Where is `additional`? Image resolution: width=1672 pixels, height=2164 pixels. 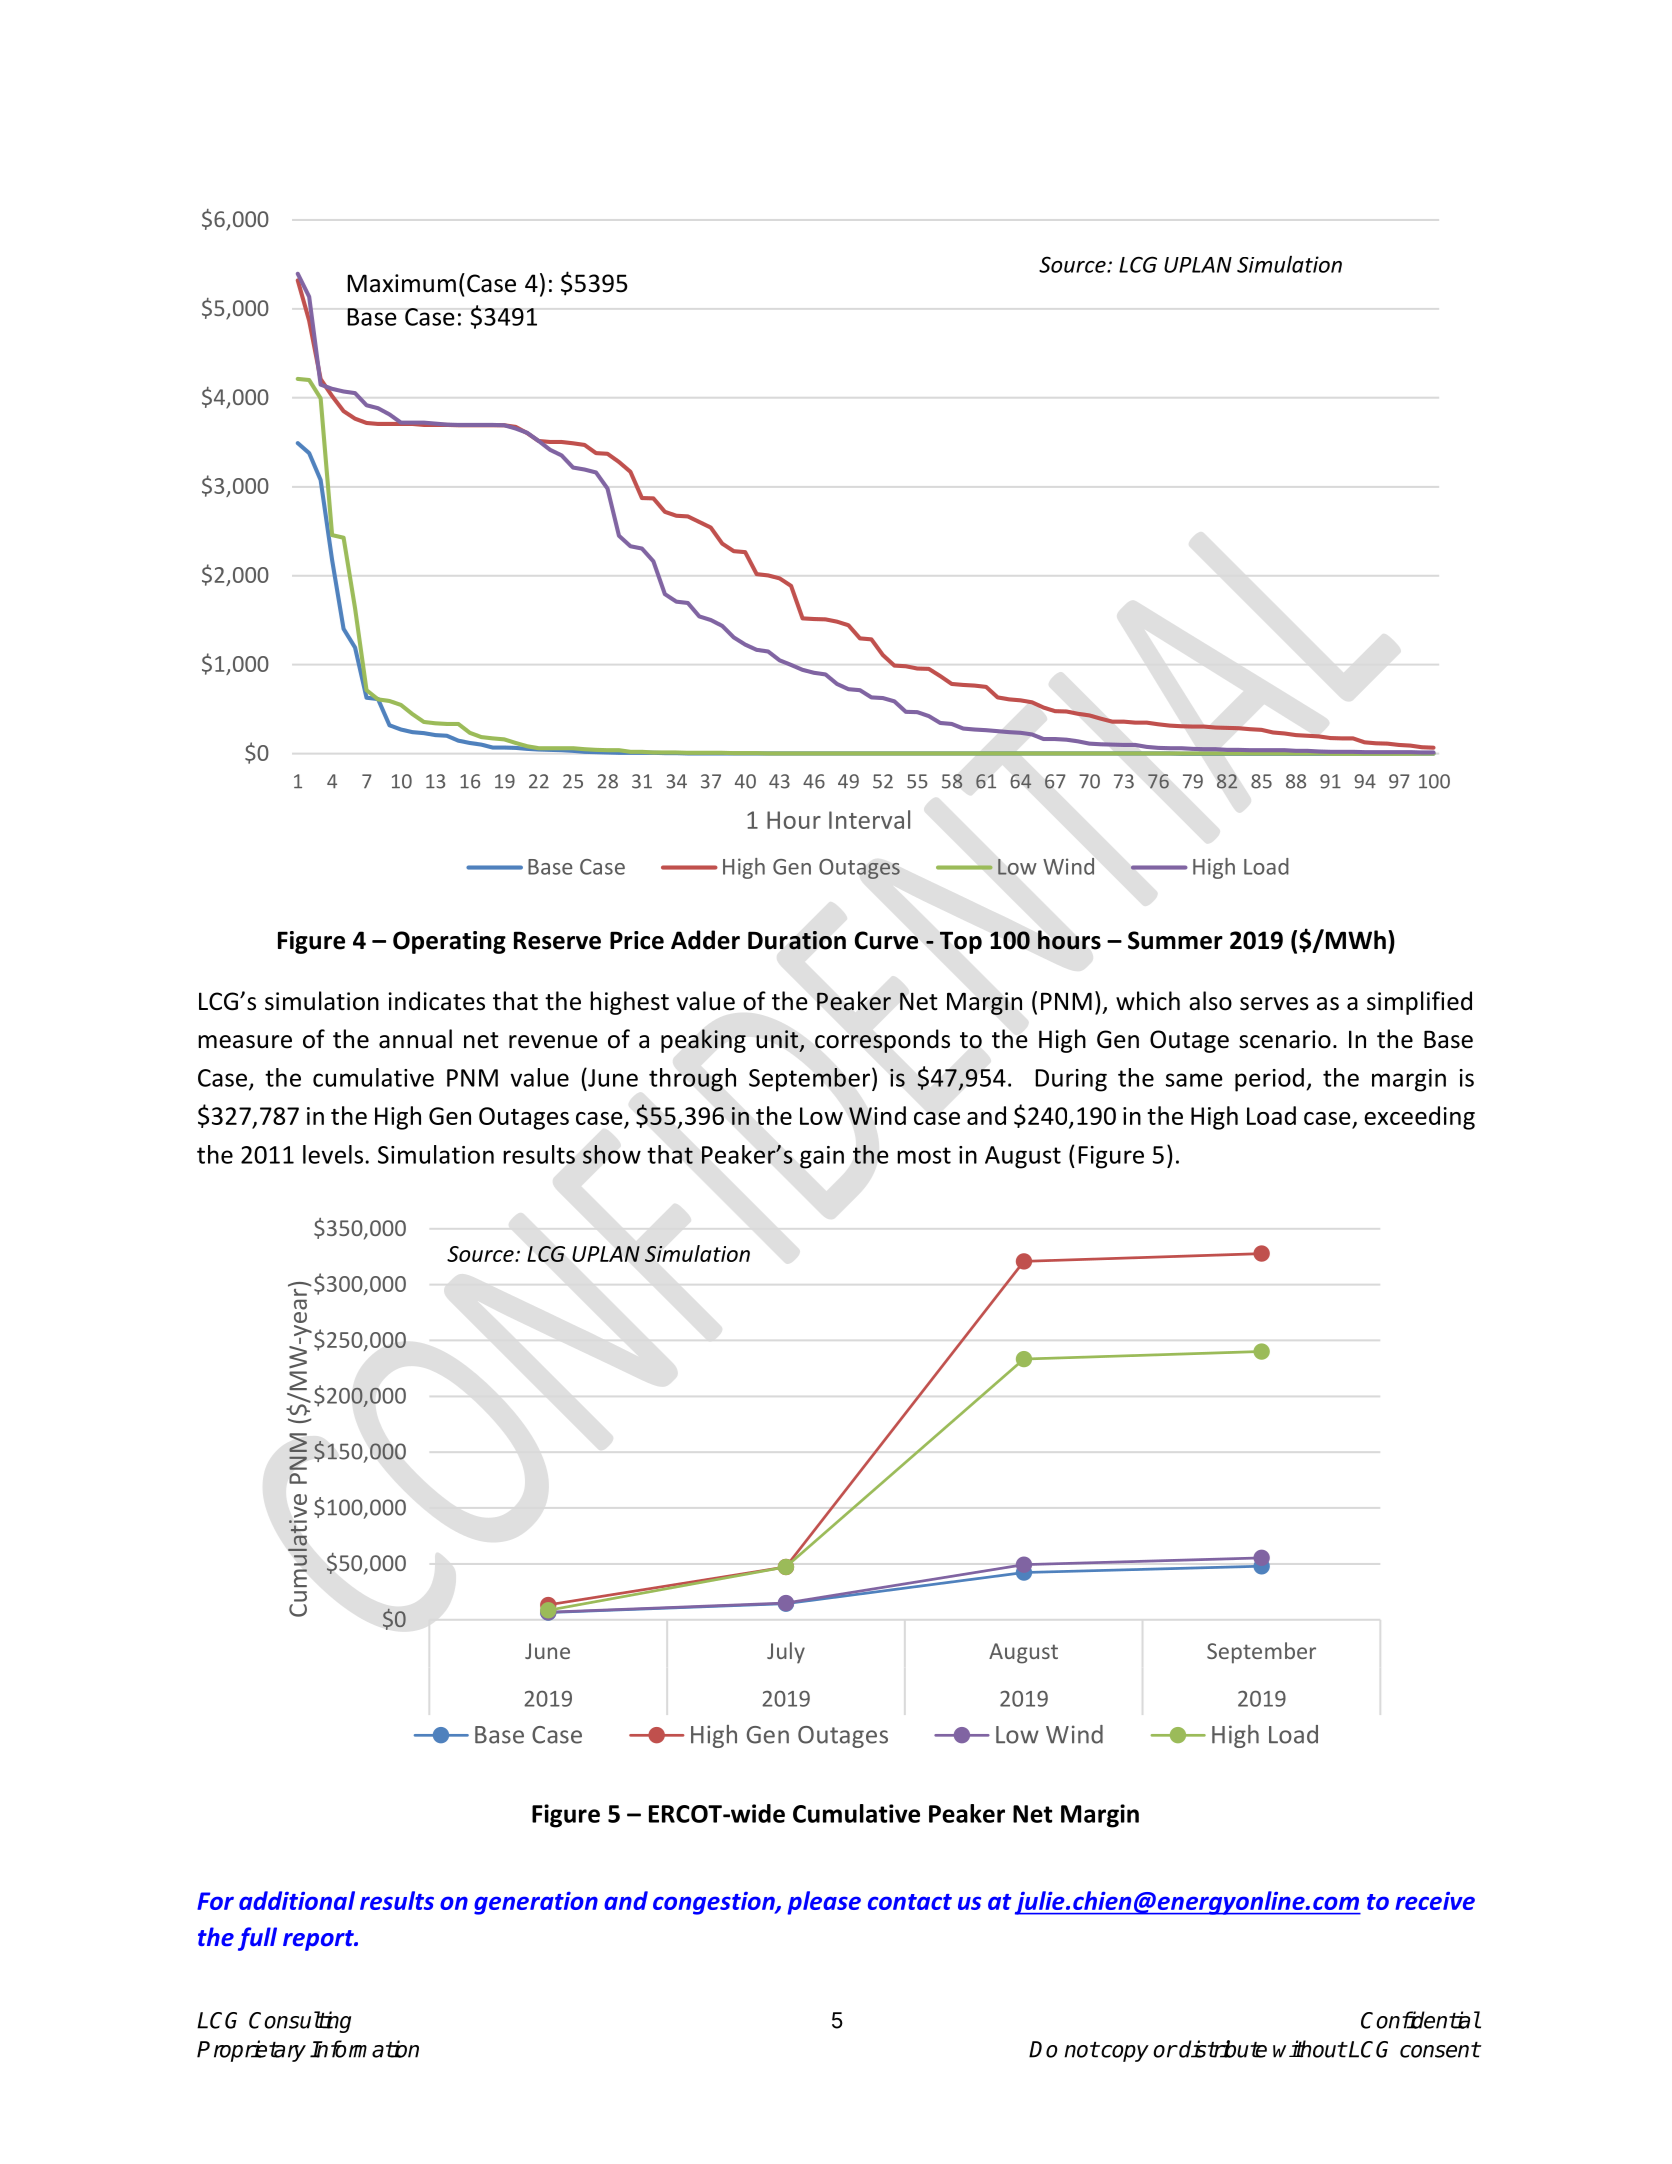
additional is located at coordinates (297, 1900).
